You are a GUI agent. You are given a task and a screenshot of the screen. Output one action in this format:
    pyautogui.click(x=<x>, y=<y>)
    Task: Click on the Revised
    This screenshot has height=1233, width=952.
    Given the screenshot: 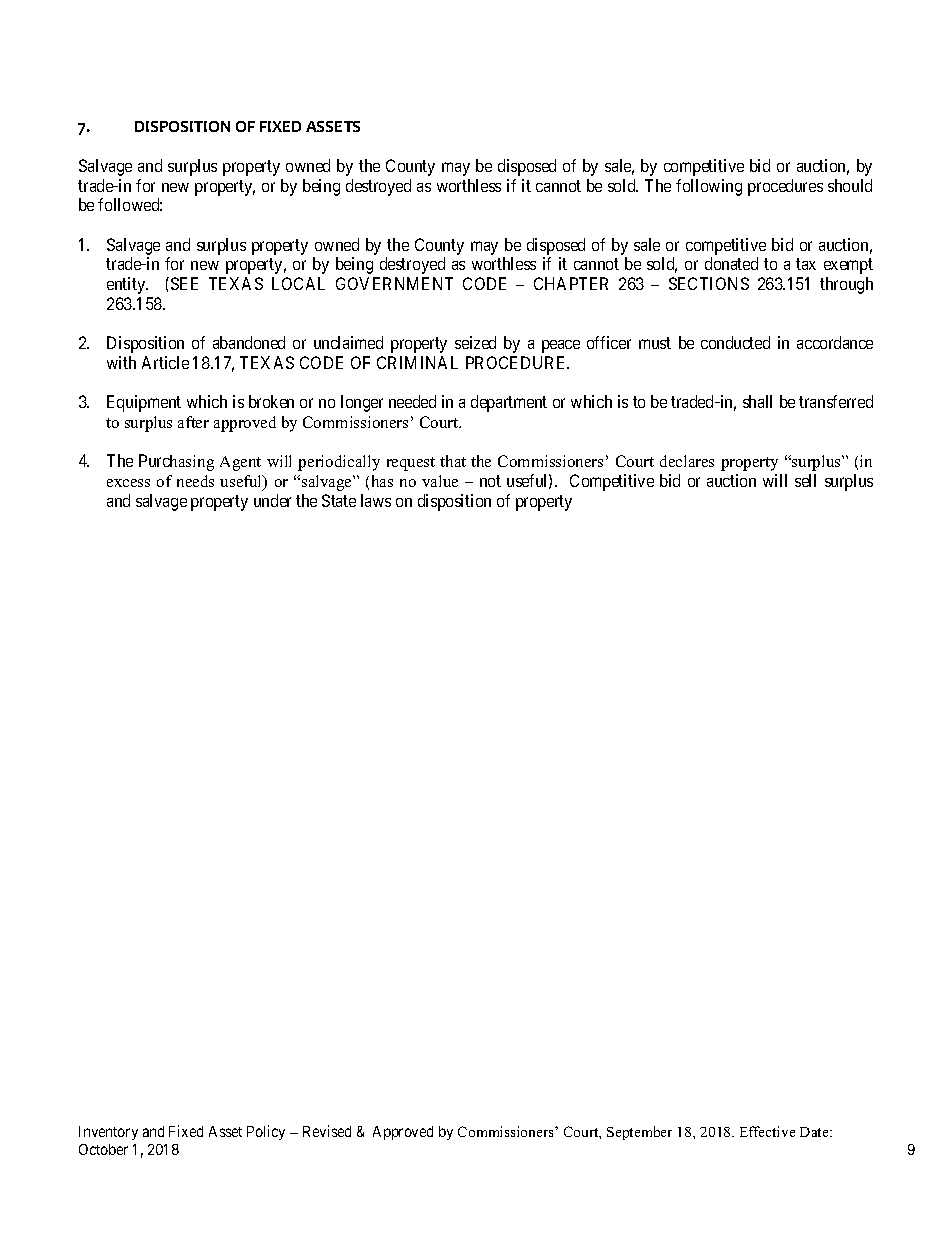 What is the action you would take?
    pyautogui.click(x=327, y=1131)
